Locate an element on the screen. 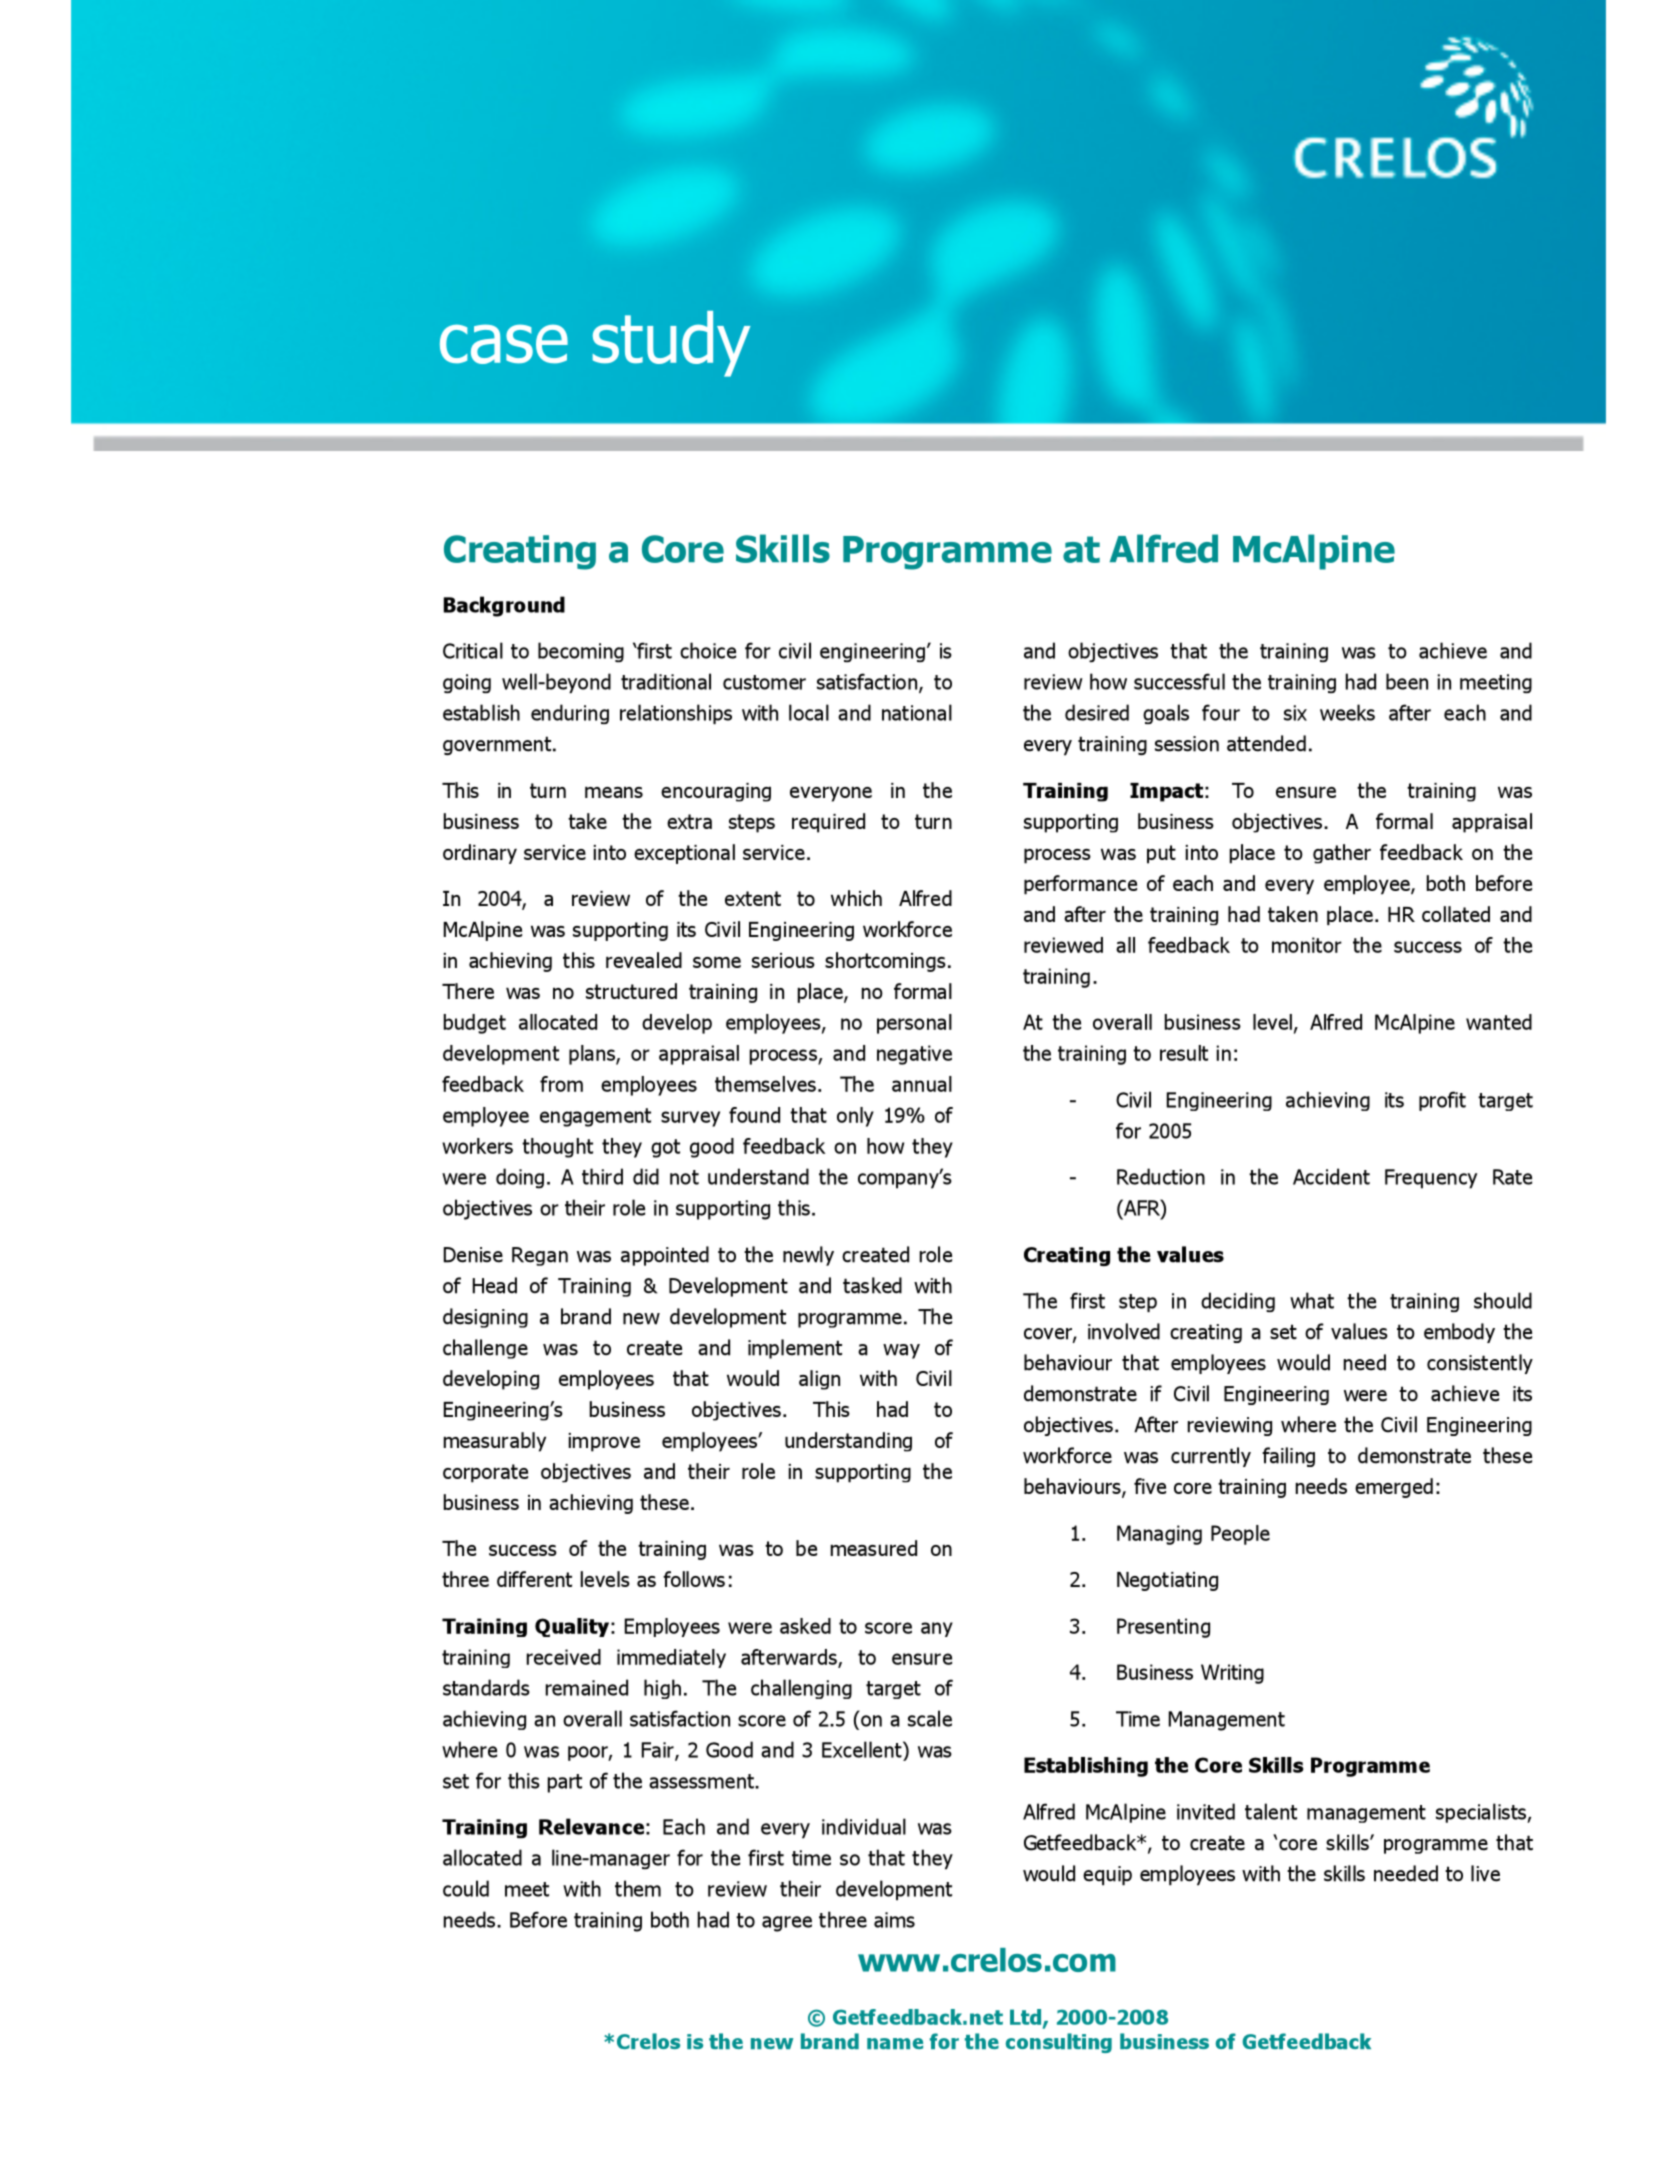  received is located at coordinates (564, 1657).
